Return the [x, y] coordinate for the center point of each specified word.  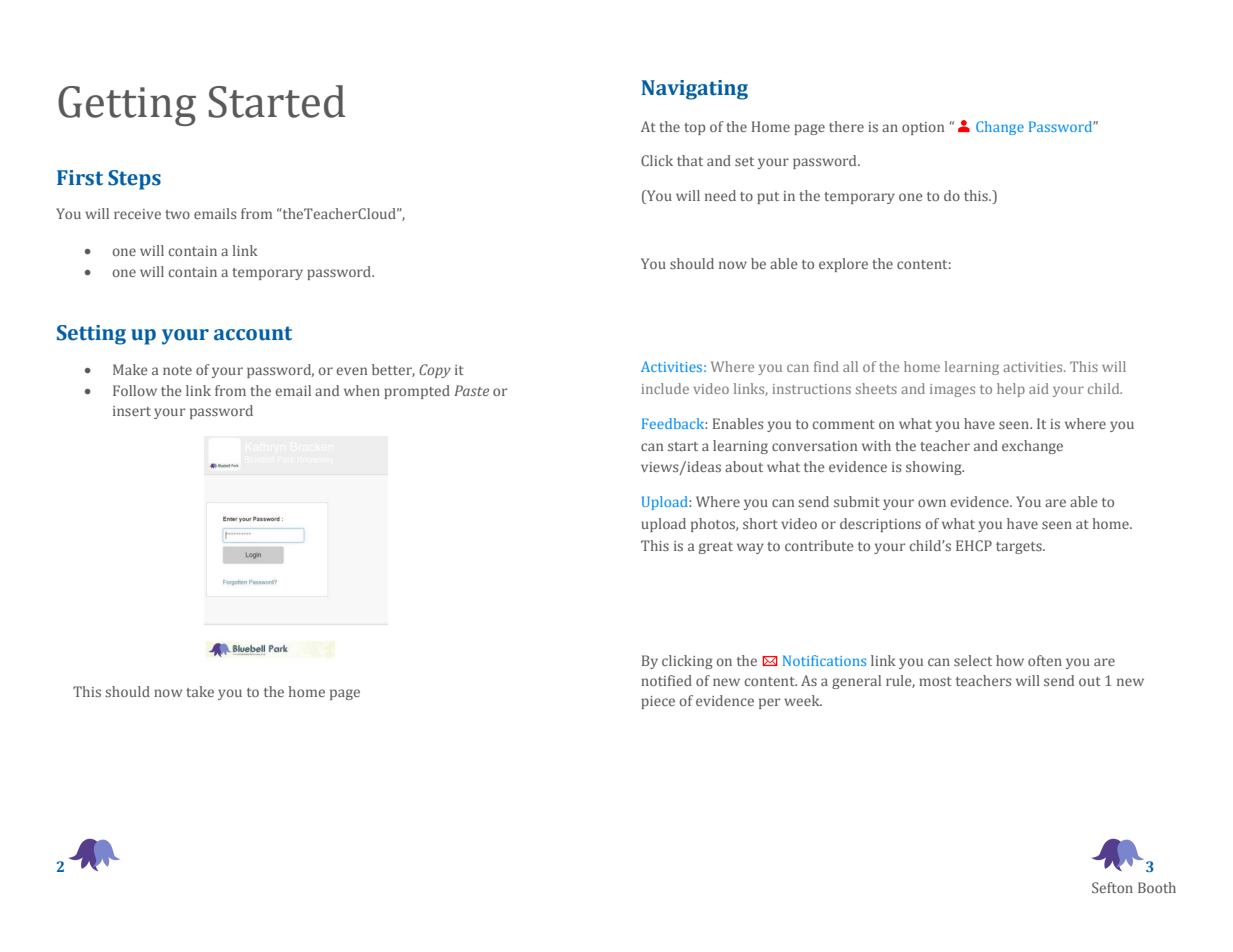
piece [658, 702]
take [200, 691]
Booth [1157, 887]
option [923, 128]
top [694, 129]
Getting [127, 106]
